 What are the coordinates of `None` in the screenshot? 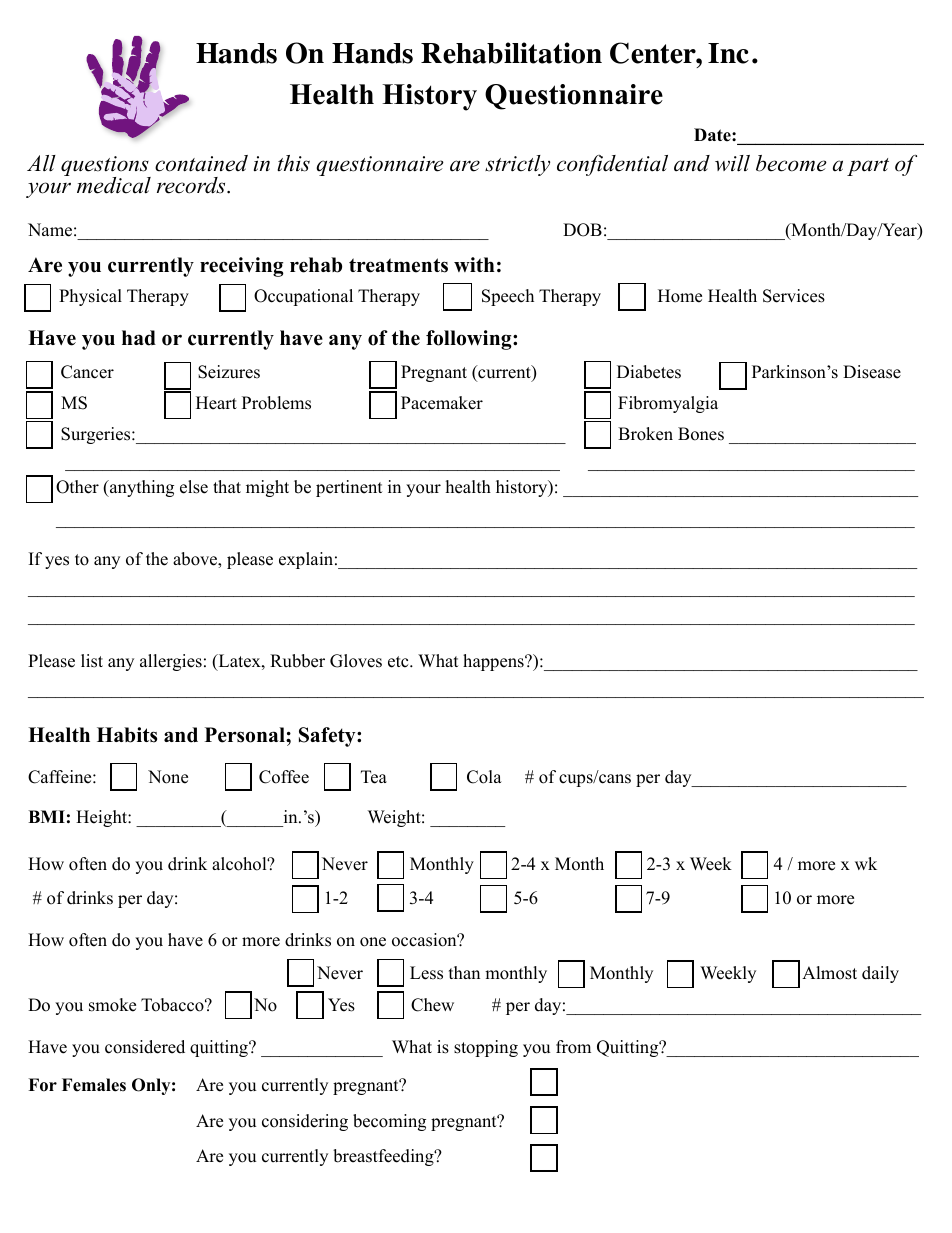 It's located at (168, 777).
